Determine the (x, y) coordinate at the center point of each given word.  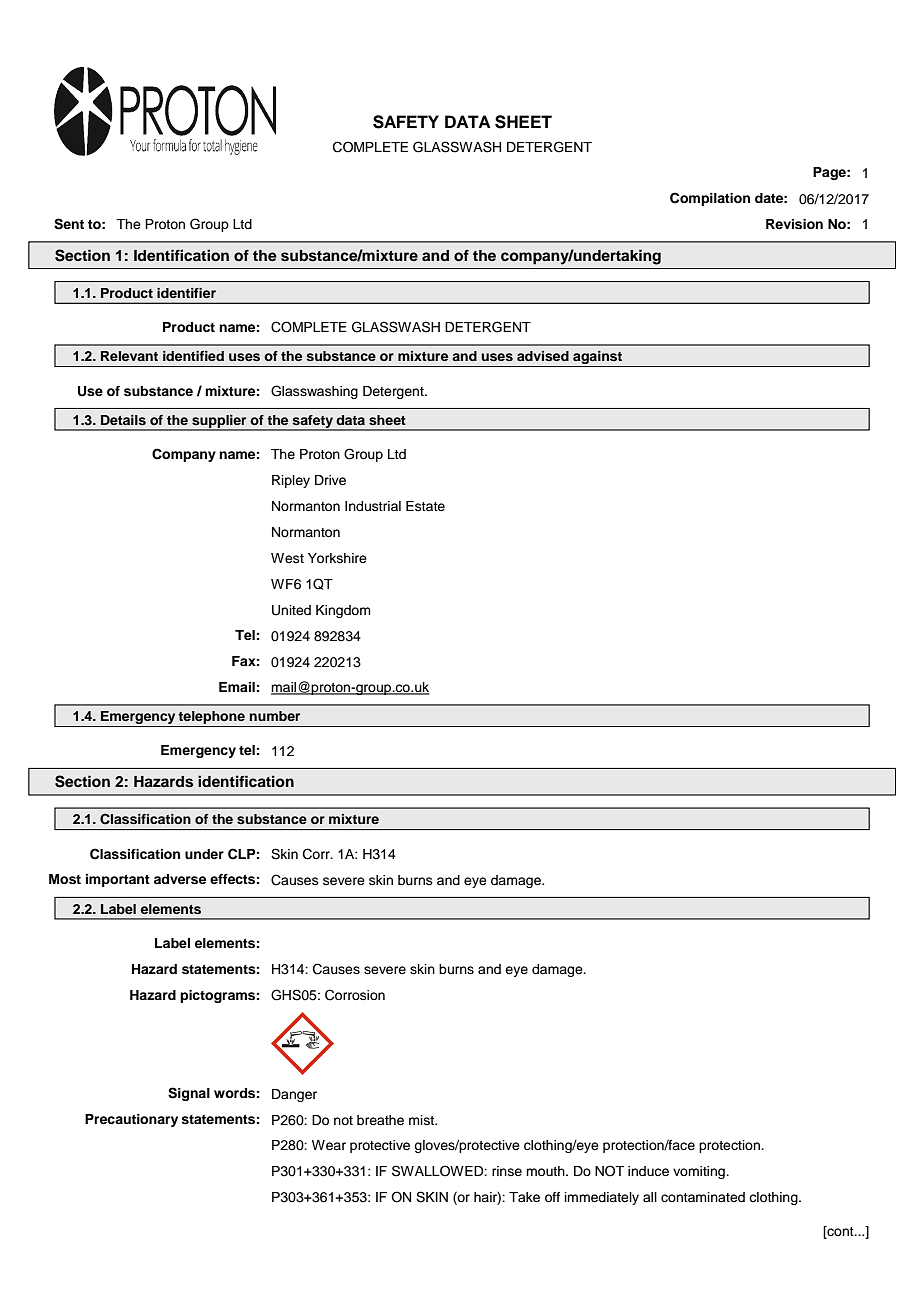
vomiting (700, 1172)
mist (423, 1120)
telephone (212, 719)
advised (543, 356)
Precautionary (131, 1120)
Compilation (710, 199)
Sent (69, 224)
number (274, 716)
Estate (425, 506)
